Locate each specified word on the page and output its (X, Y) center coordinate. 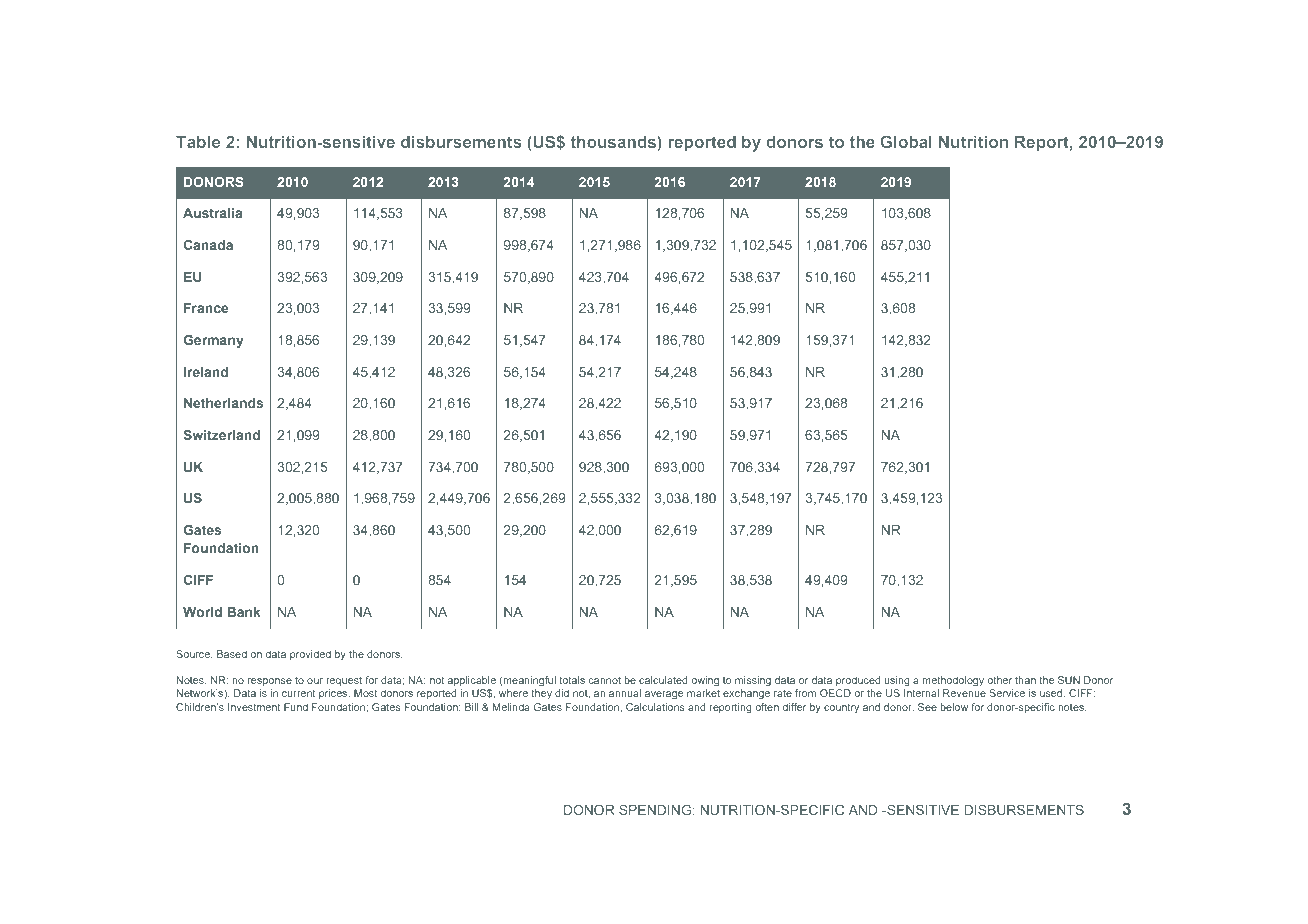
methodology (953, 681)
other (999, 680)
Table (198, 142)
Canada (208, 245)
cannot (604, 680)
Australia (212, 213)
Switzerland (221, 435)
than (1025, 680)
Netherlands (223, 403)
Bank (244, 612)
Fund (296, 707)
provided (310, 655)
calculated (663, 680)
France (206, 308)
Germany (213, 341)
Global (906, 141)
